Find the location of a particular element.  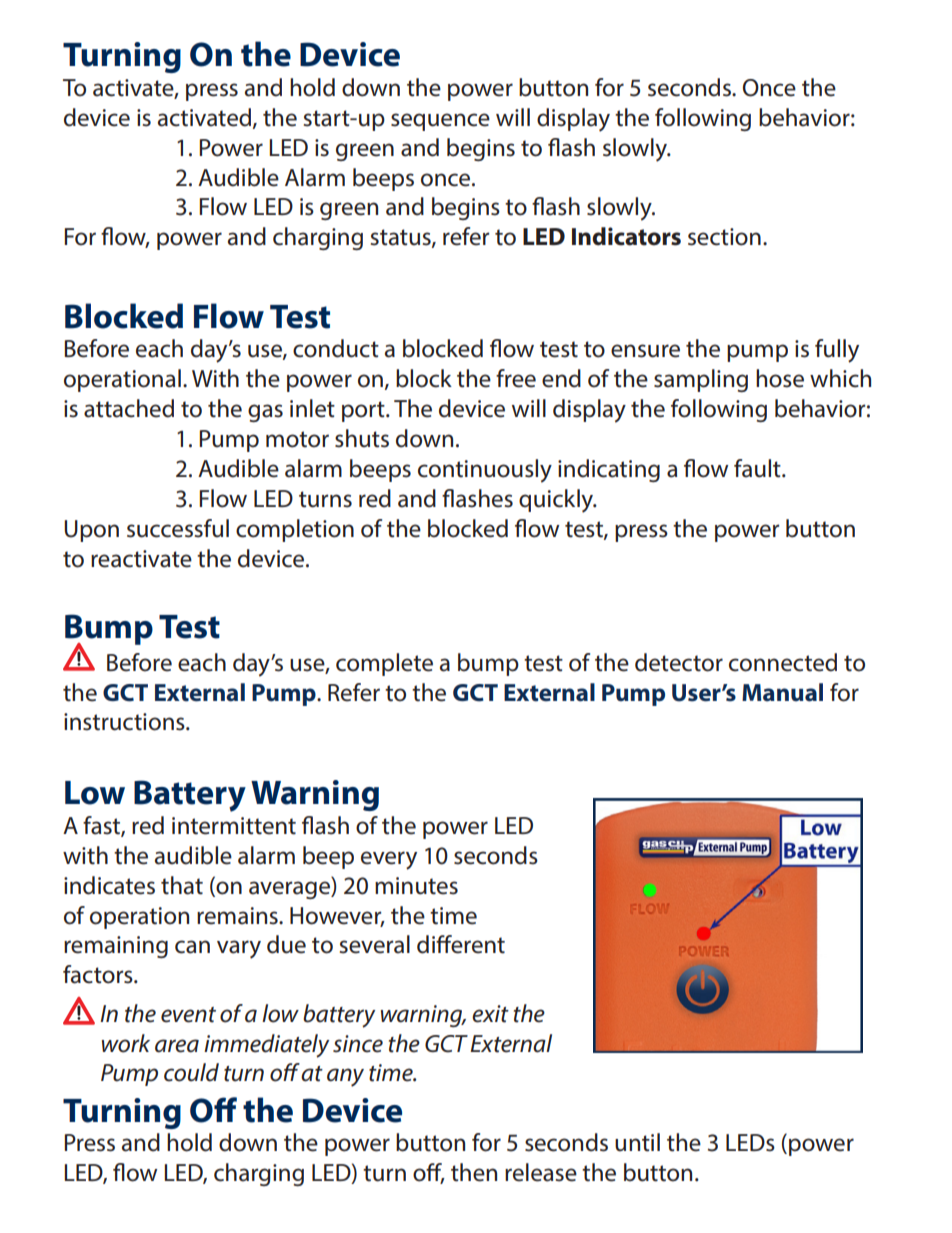

attached is located at coordinates (129, 408).
